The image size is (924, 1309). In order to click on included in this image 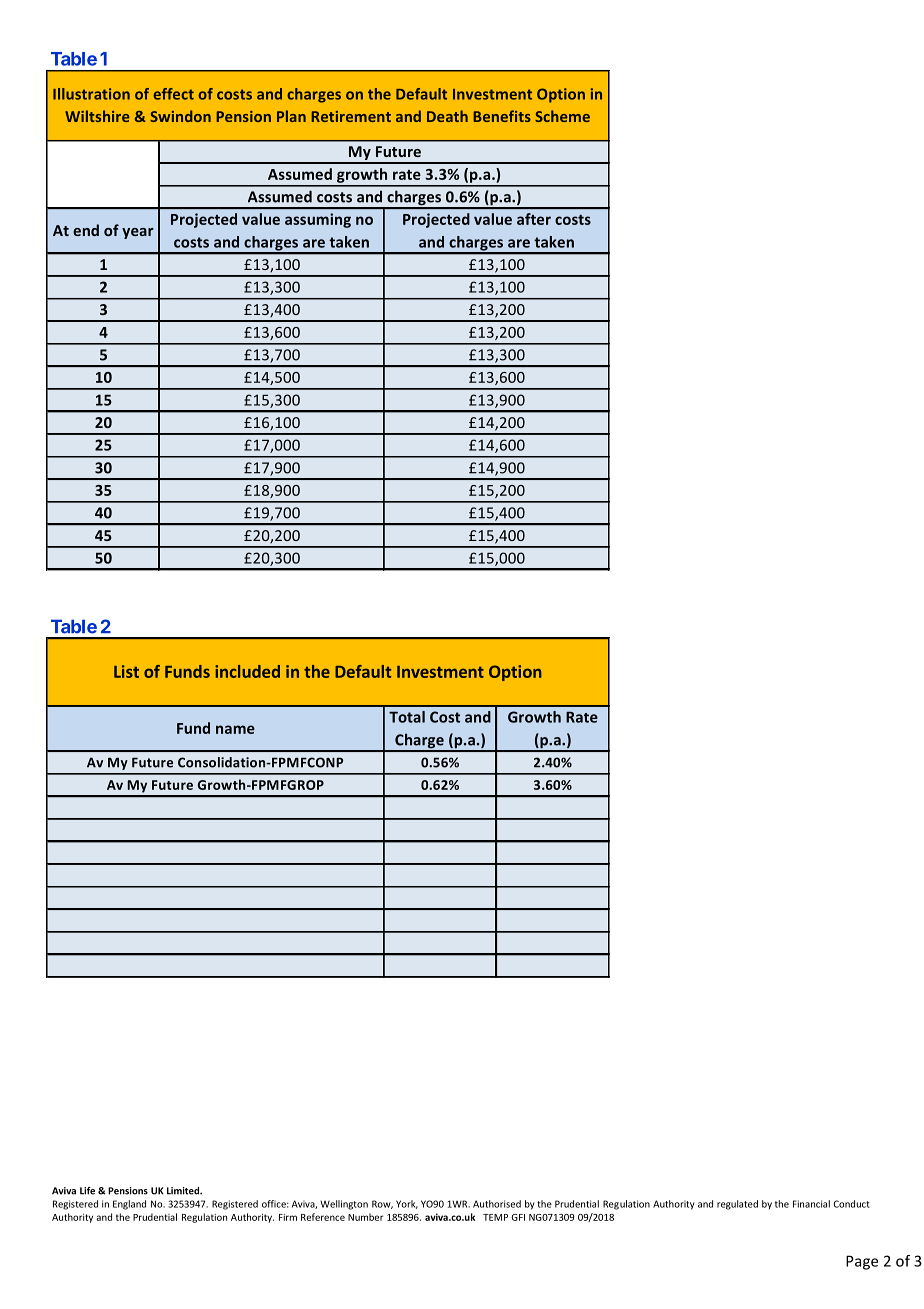, I will do `click(247, 671)`.
